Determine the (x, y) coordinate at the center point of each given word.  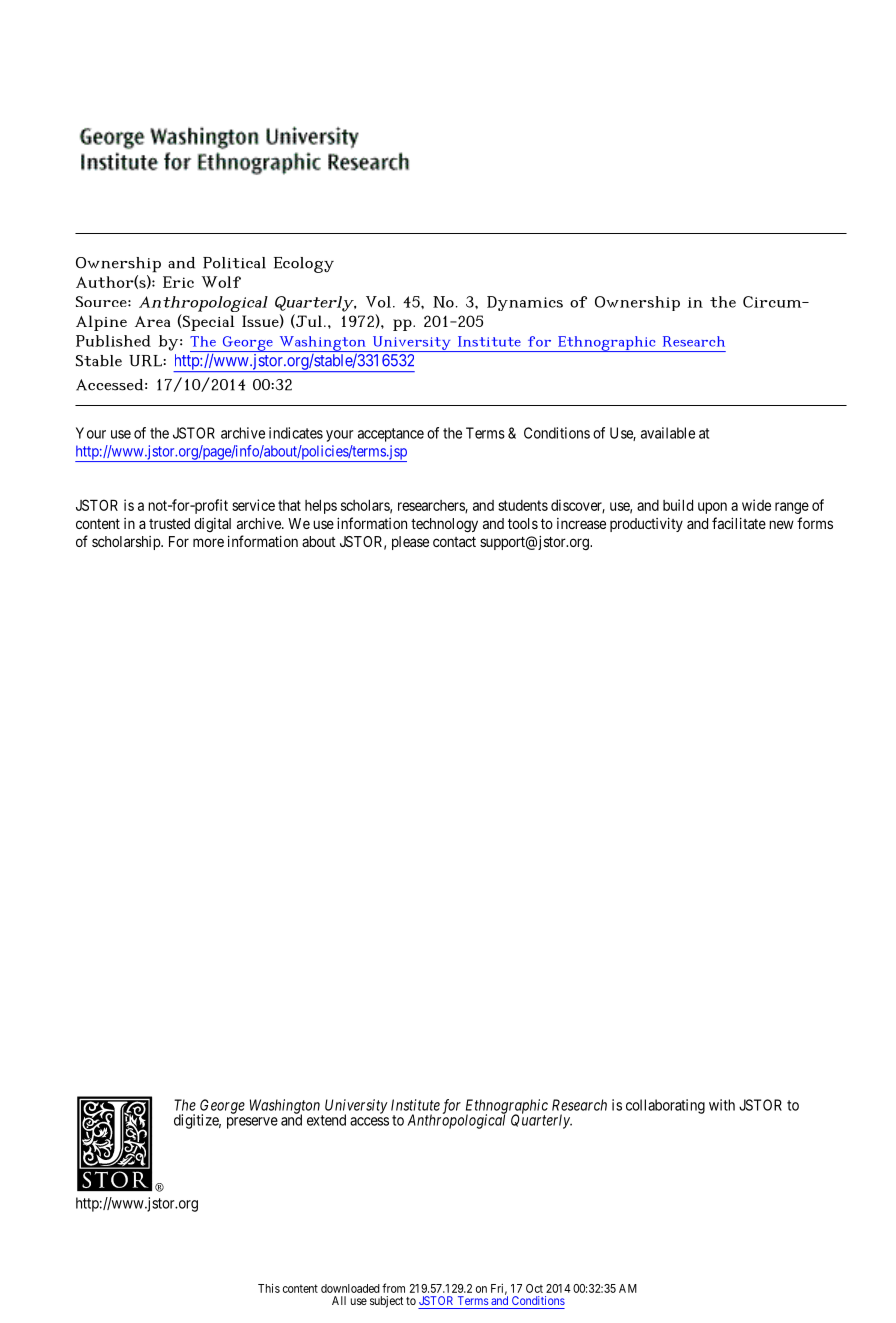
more (208, 542)
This (269, 1288)
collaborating (665, 1106)
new (781, 524)
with (722, 1105)
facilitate (739, 523)
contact (454, 542)
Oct (534, 1288)
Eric (178, 282)
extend (326, 1120)
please (410, 543)
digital (212, 525)
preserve (252, 1123)
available (668, 433)
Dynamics (525, 303)
